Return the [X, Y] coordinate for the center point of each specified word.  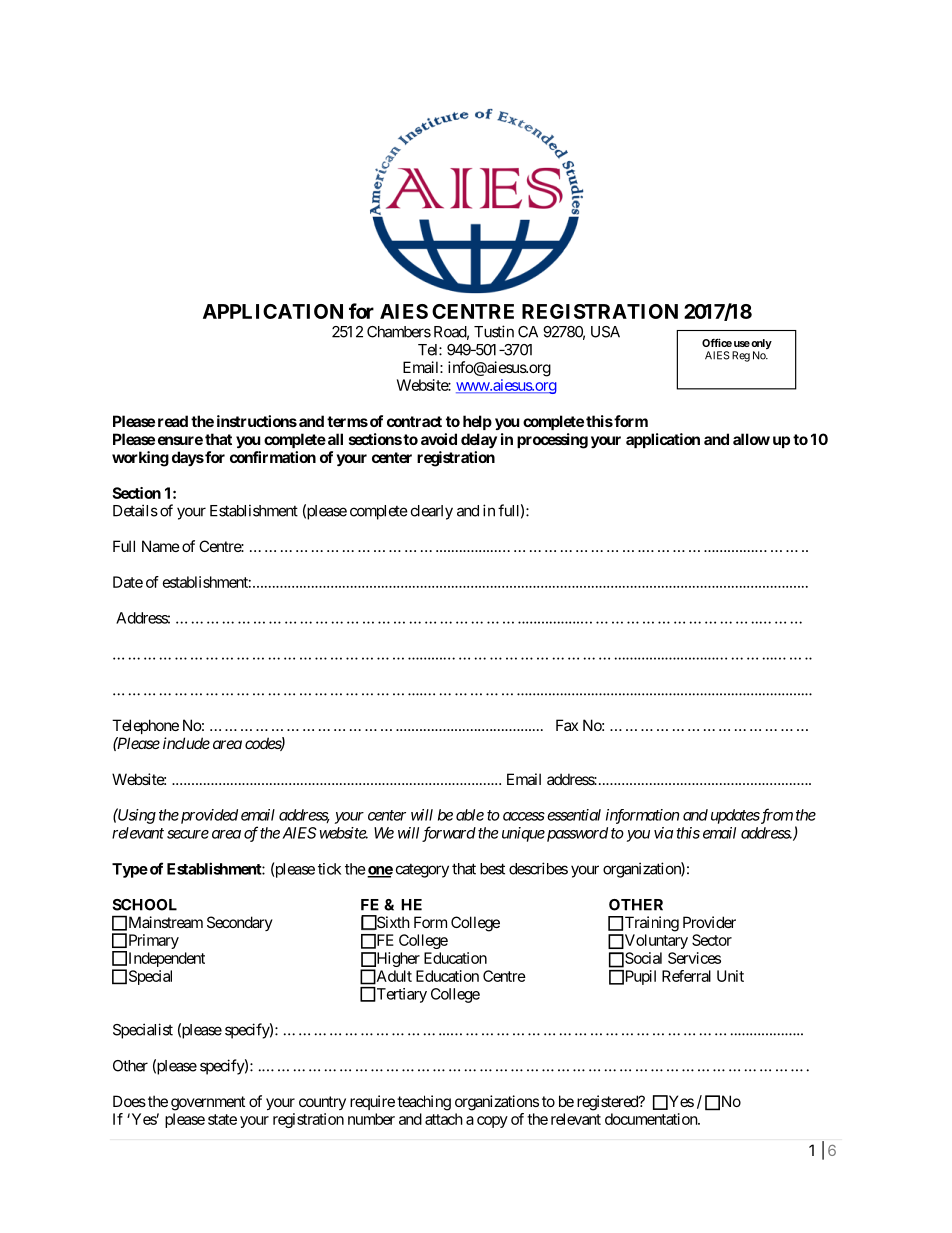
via [663, 833]
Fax [567, 725]
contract [414, 421]
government [208, 1103]
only [760, 345]
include [186, 743]
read [173, 421]
